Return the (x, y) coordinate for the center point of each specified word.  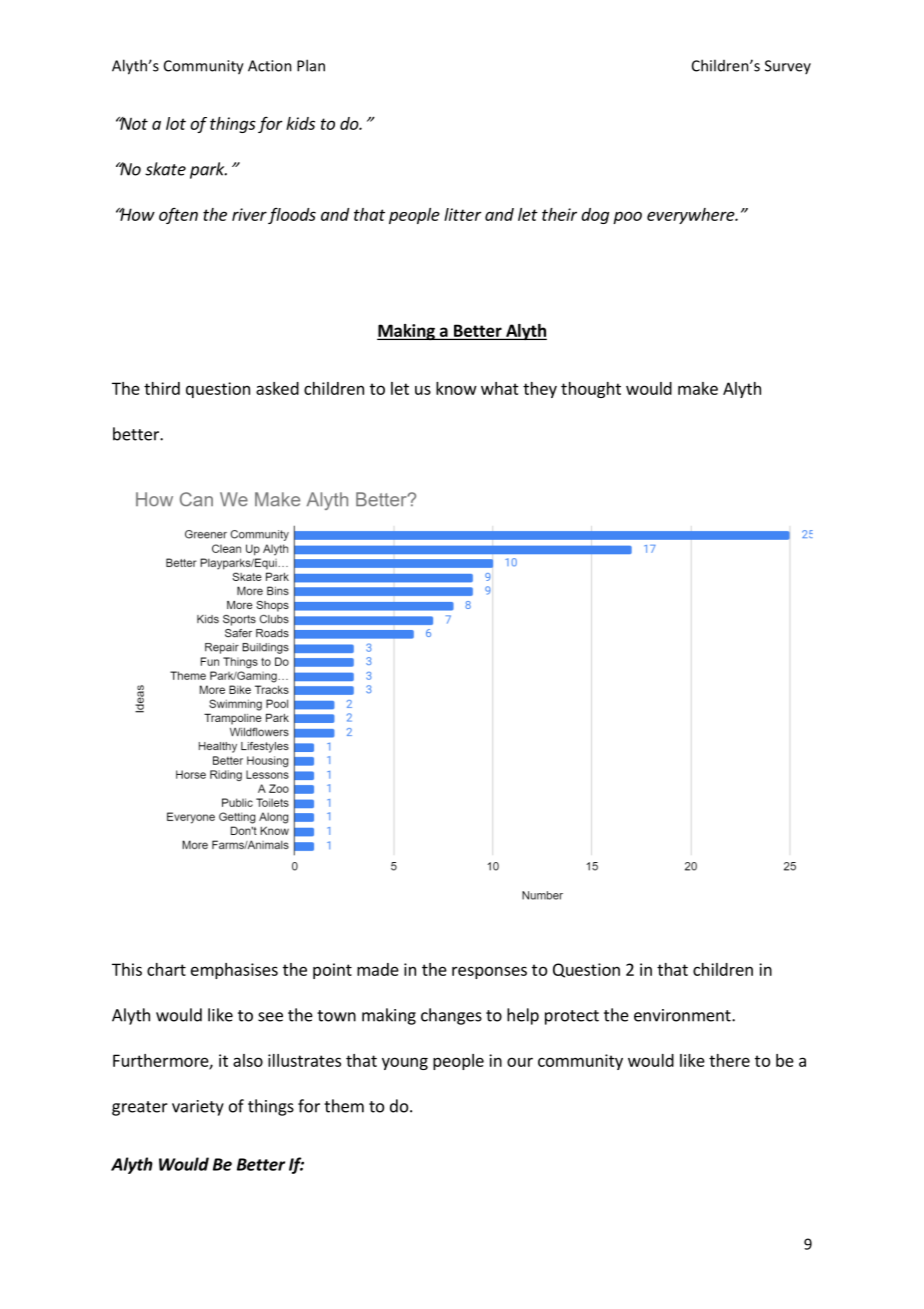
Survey (788, 67)
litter (463, 214)
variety (198, 1108)
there (729, 1060)
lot (176, 123)
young (405, 1063)
